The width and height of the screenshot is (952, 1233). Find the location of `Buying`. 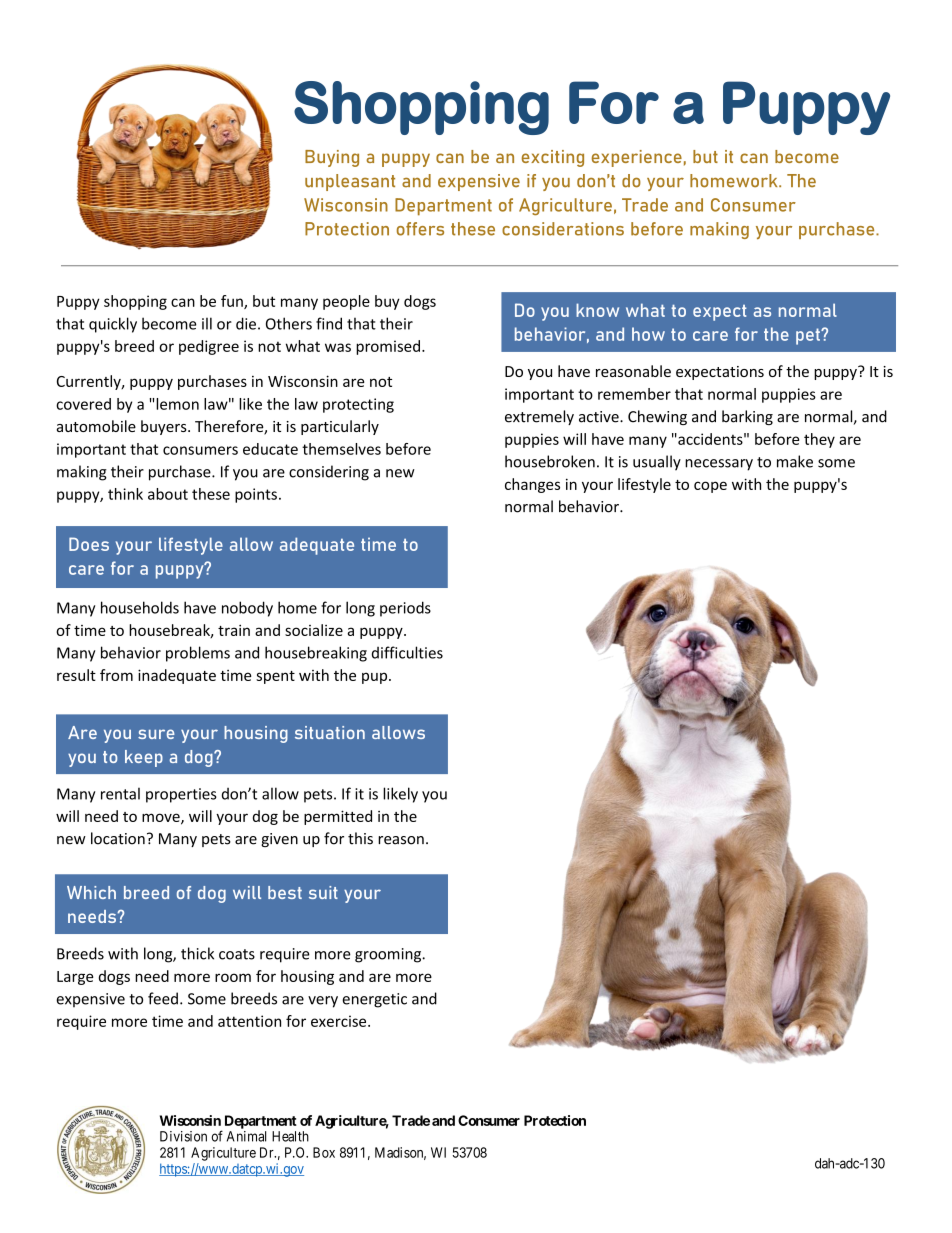

Buying is located at coordinates (332, 158).
